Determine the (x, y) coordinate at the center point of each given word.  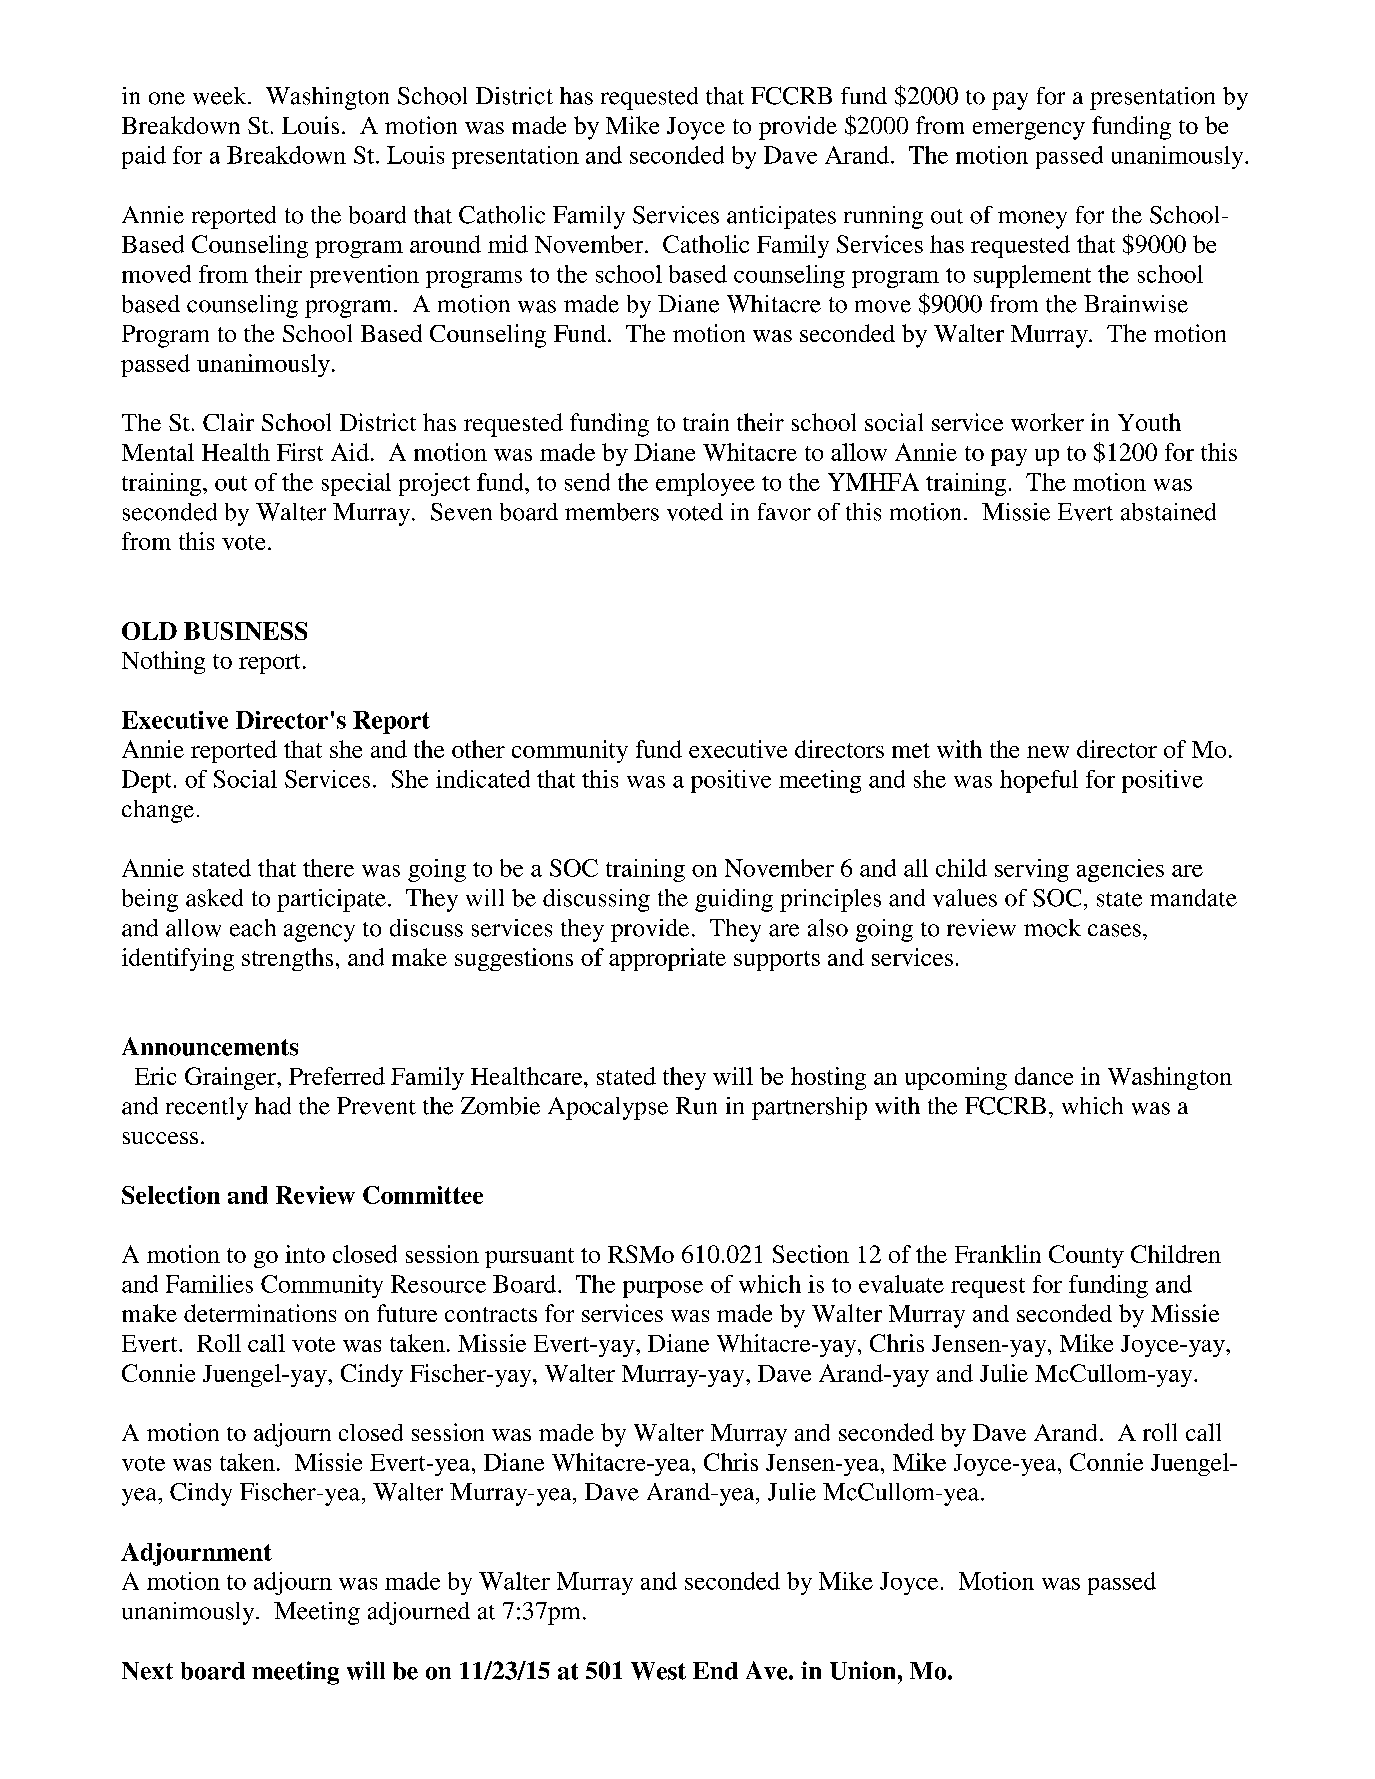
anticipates (781, 217)
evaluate (901, 1284)
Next (147, 1671)
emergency (1029, 131)
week (221, 96)
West (658, 1671)
